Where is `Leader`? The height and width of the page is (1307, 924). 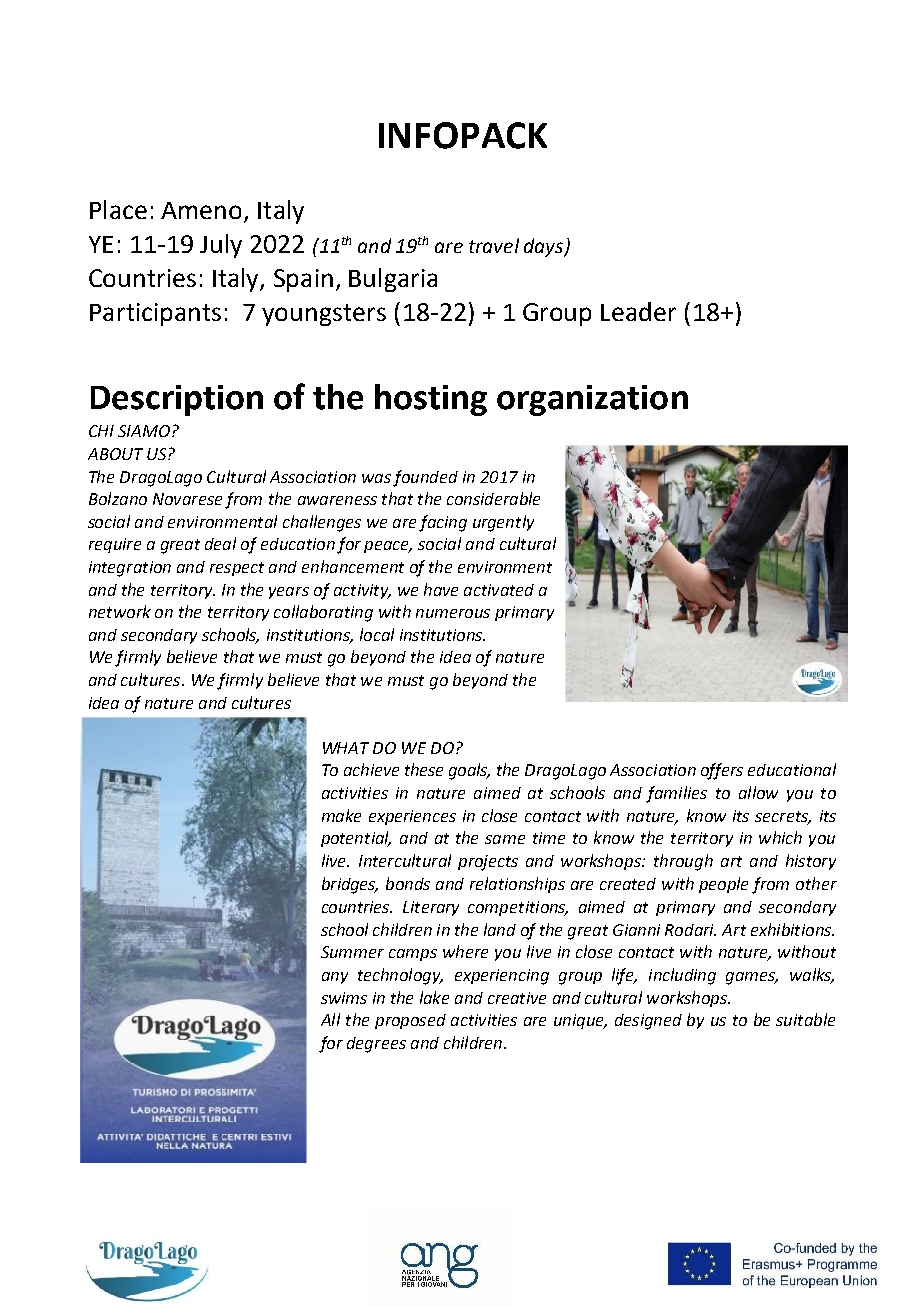 Leader is located at coordinates (638, 311).
